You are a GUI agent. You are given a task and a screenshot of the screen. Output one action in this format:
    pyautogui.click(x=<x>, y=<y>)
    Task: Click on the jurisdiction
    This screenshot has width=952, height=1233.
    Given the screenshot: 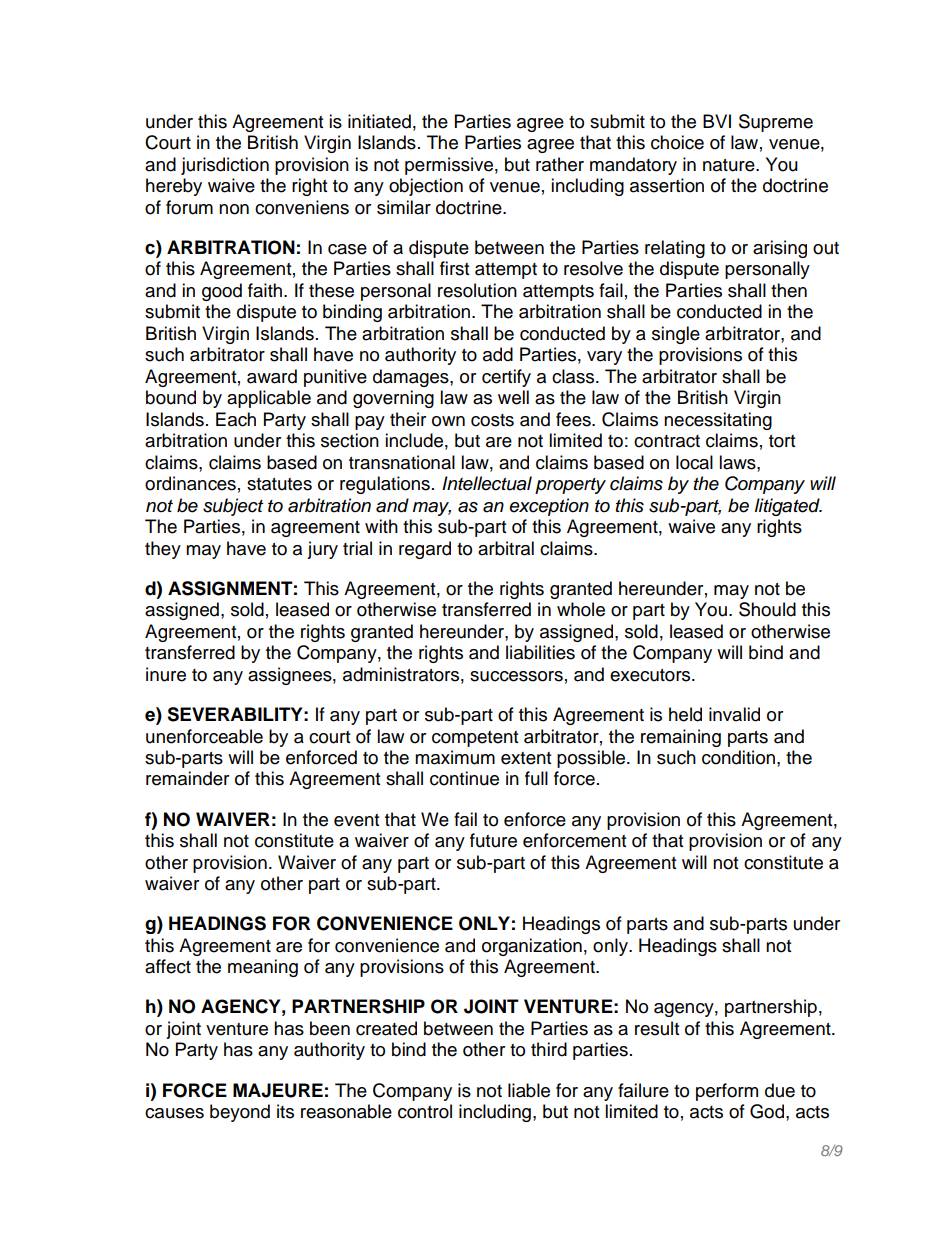 What is the action you would take?
    pyautogui.click(x=225, y=166)
